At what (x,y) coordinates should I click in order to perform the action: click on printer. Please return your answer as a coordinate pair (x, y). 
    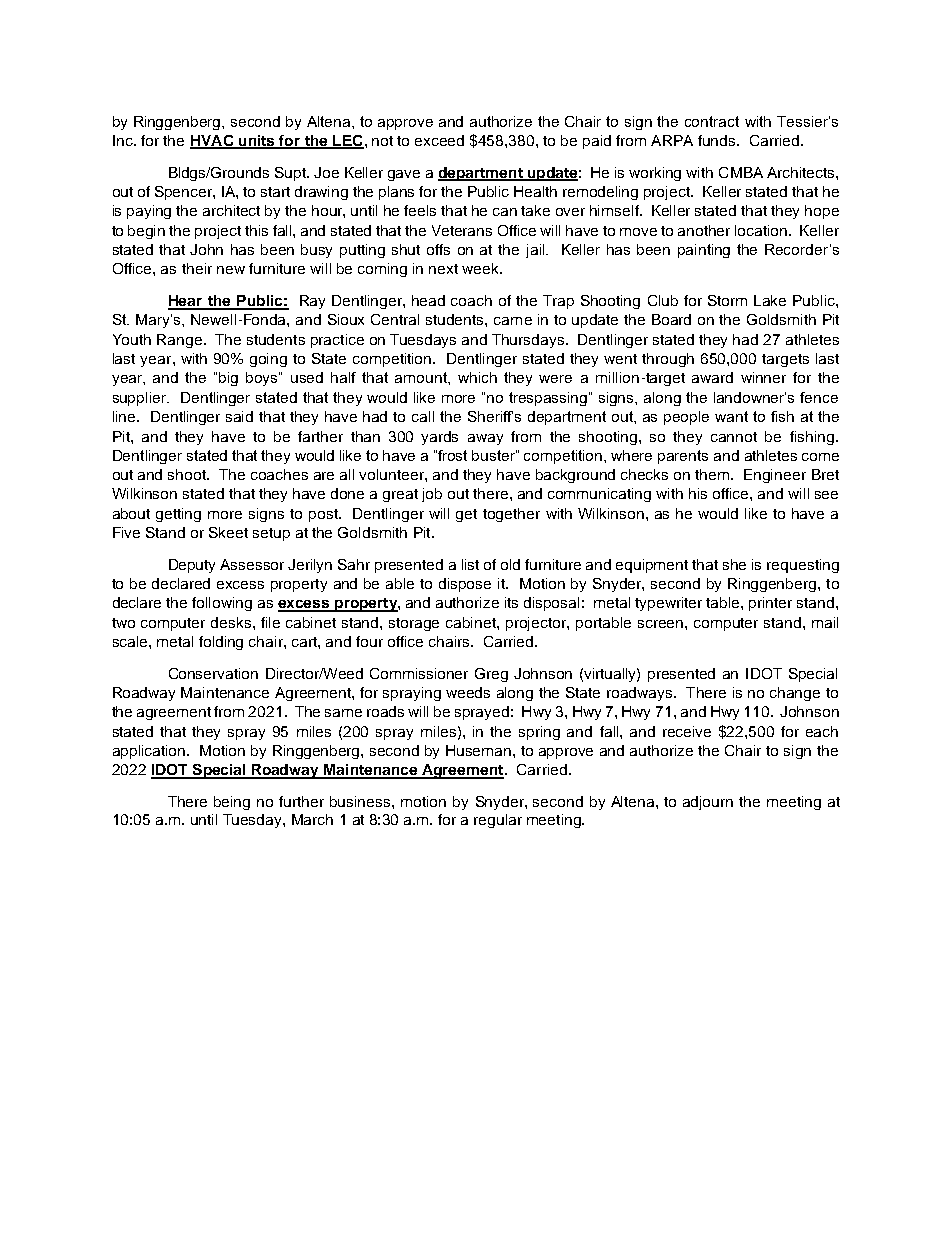
    Looking at the image, I should click on (770, 604).
